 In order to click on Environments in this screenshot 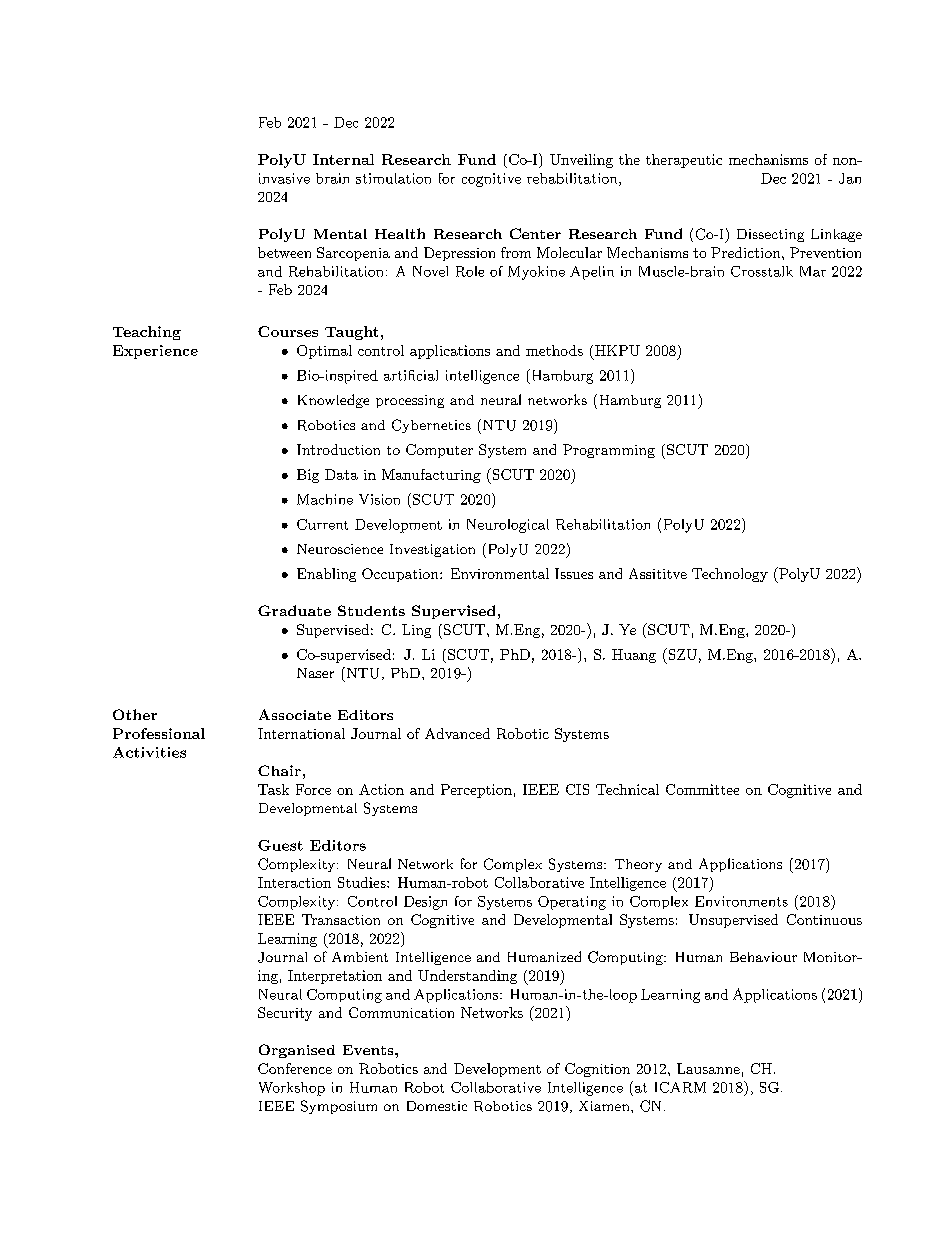, I will do `click(741, 901)`.
